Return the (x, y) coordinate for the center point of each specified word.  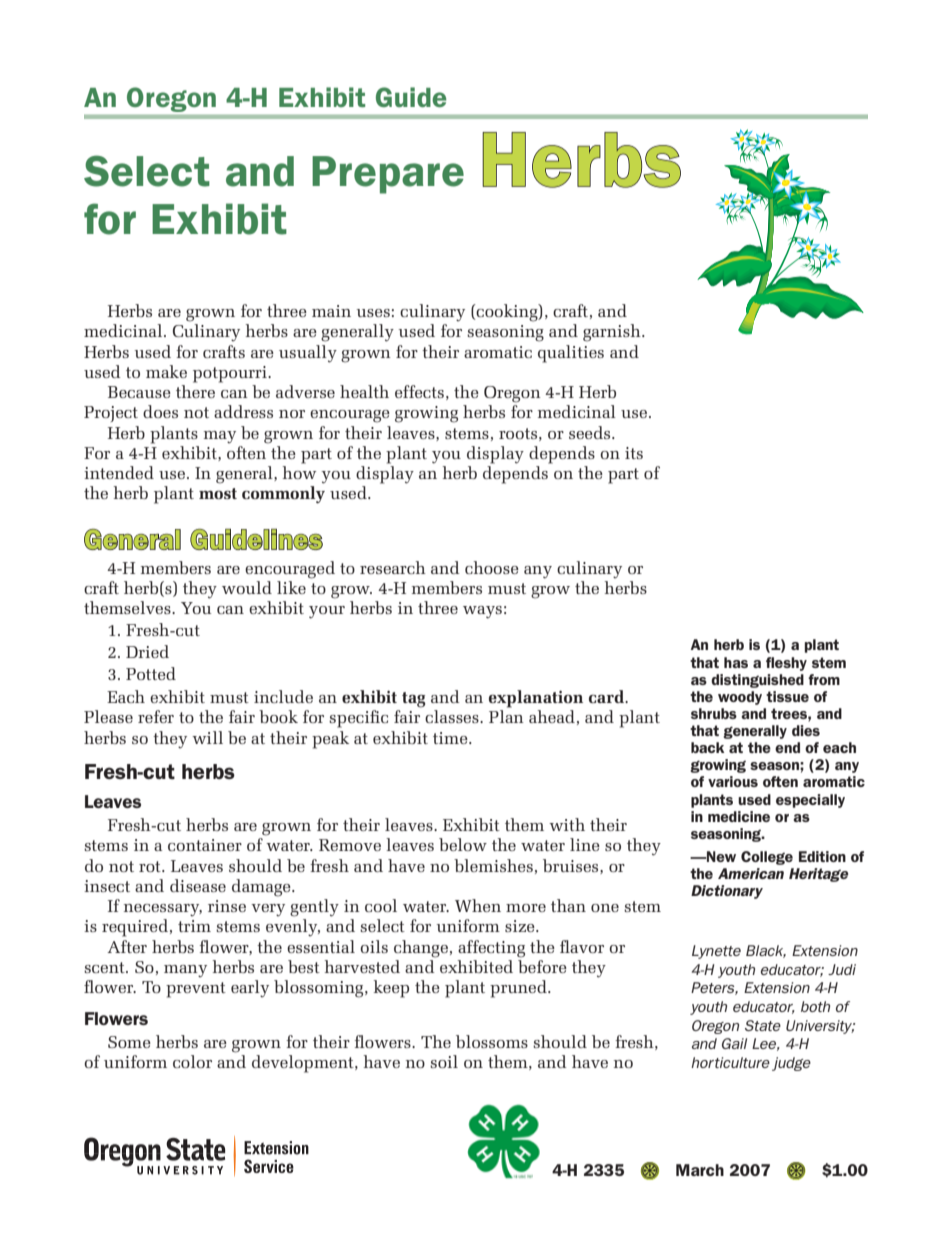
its (634, 453)
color (192, 1061)
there (195, 391)
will (207, 737)
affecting (491, 949)
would (247, 587)
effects (419, 391)
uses (373, 313)
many (185, 971)
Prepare (388, 175)
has (736, 662)
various (733, 781)
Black (766, 951)
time (451, 738)
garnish (613, 333)
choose (492, 567)
